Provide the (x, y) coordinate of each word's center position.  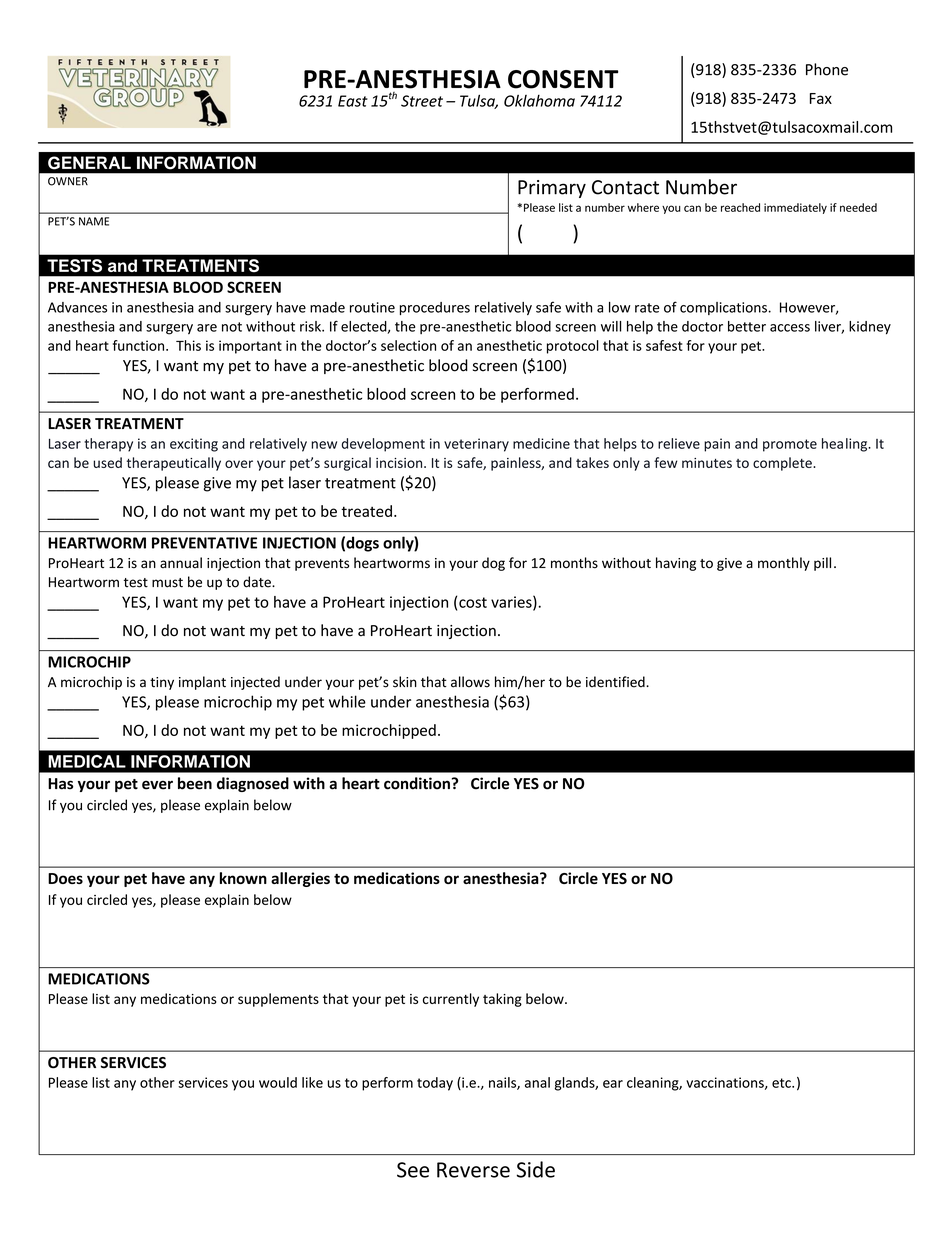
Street (422, 101)
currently (451, 1000)
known (243, 878)
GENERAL (89, 163)
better (747, 326)
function (140, 345)
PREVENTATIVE (204, 543)
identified (616, 682)
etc (782, 1083)
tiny (162, 683)
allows (470, 682)
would (278, 1082)
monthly (784, 564)
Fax (821, 98)
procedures (435, 308)
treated (366, 511)
